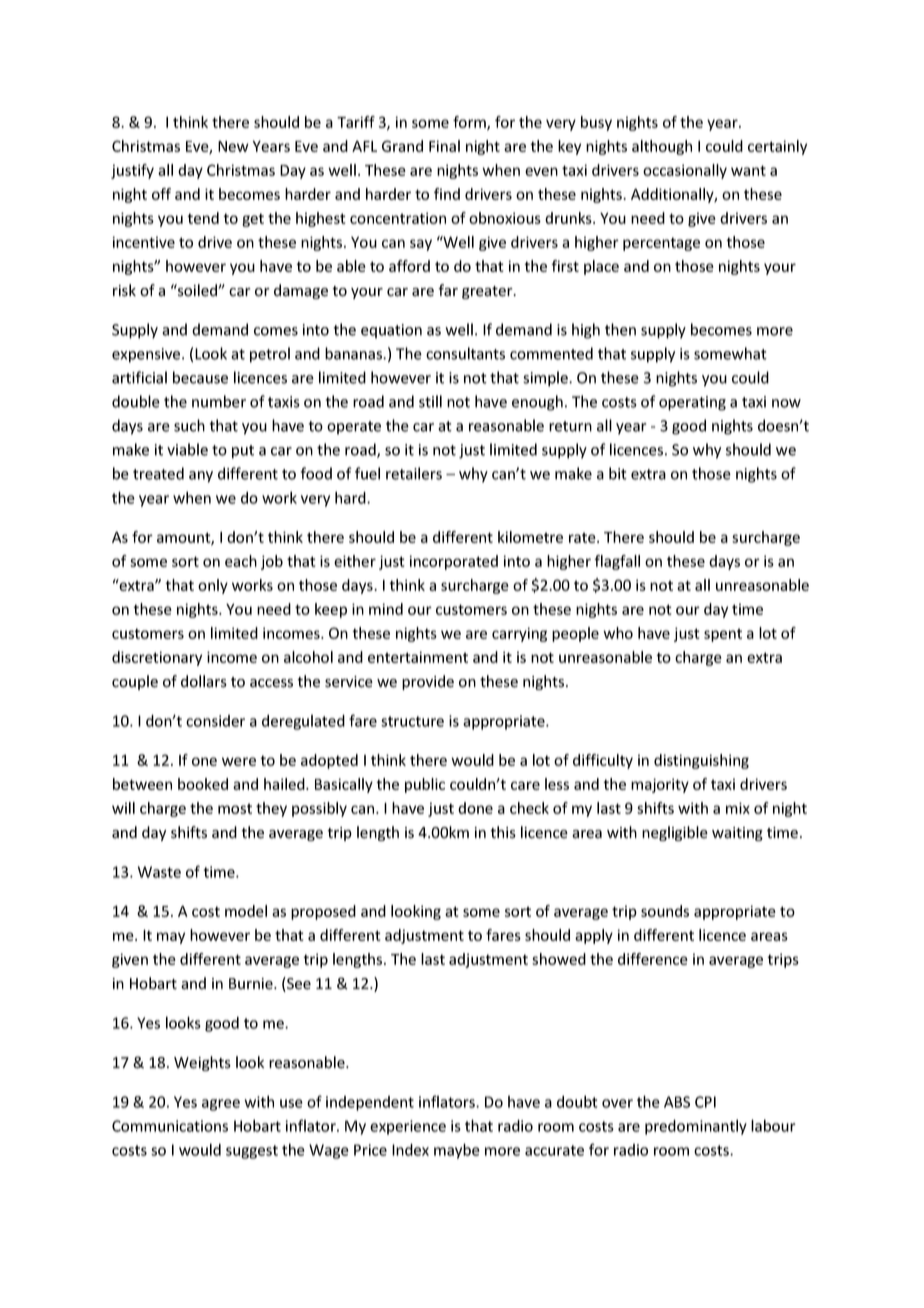 This screenshot has width=924, height=1308. What do you see at coordinates (457, 1151) in the screenshot?
I see `maybe` at bounding box center [457, 1151].
